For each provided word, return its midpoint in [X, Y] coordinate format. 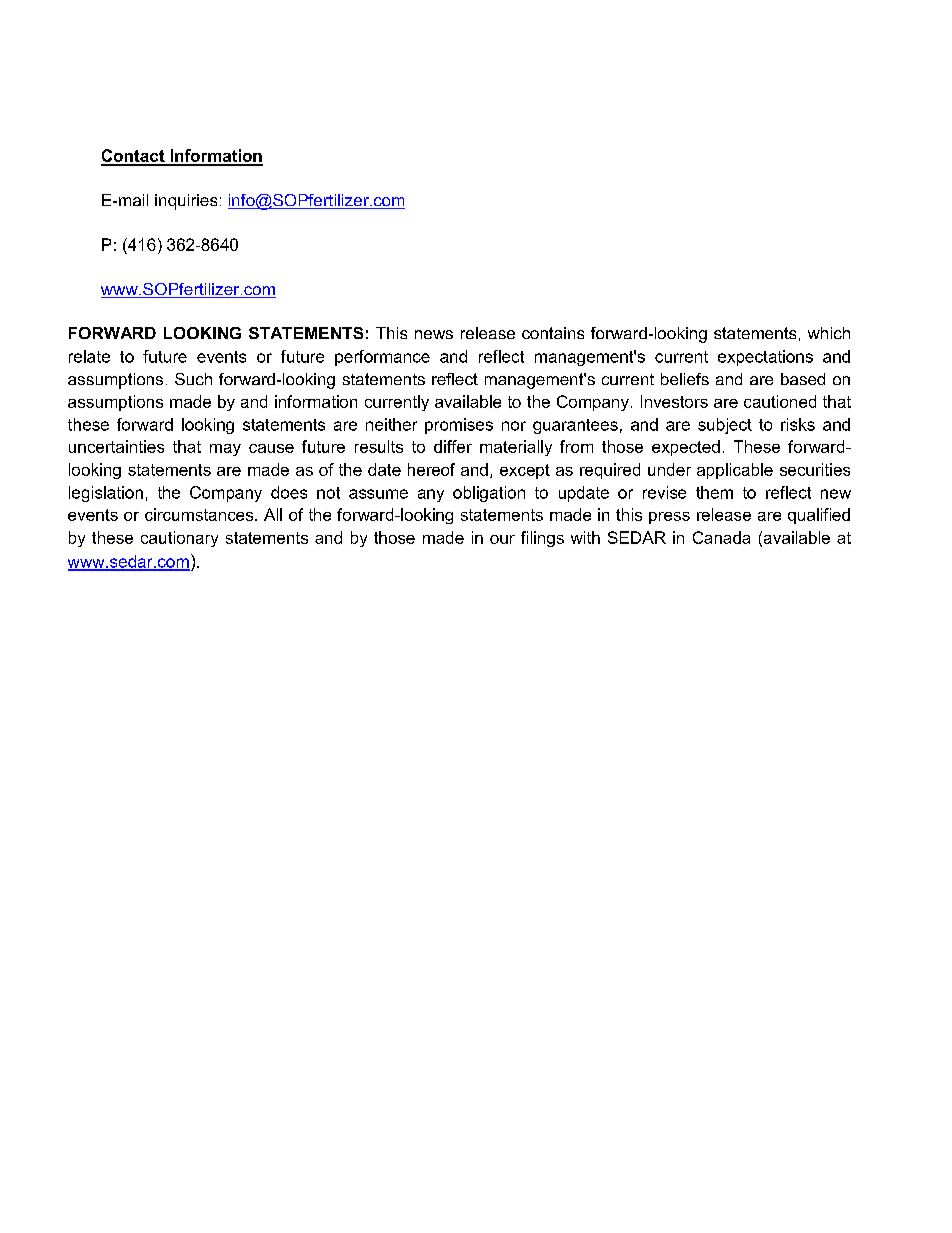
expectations [765, 358]
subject [725, 426]
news [434, 334]
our [502, 539]
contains [553, 333]
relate [89, 356]
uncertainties [116, 446]
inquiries [186, 202]
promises [459, 426]
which [829, 333]
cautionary [179, 539]
